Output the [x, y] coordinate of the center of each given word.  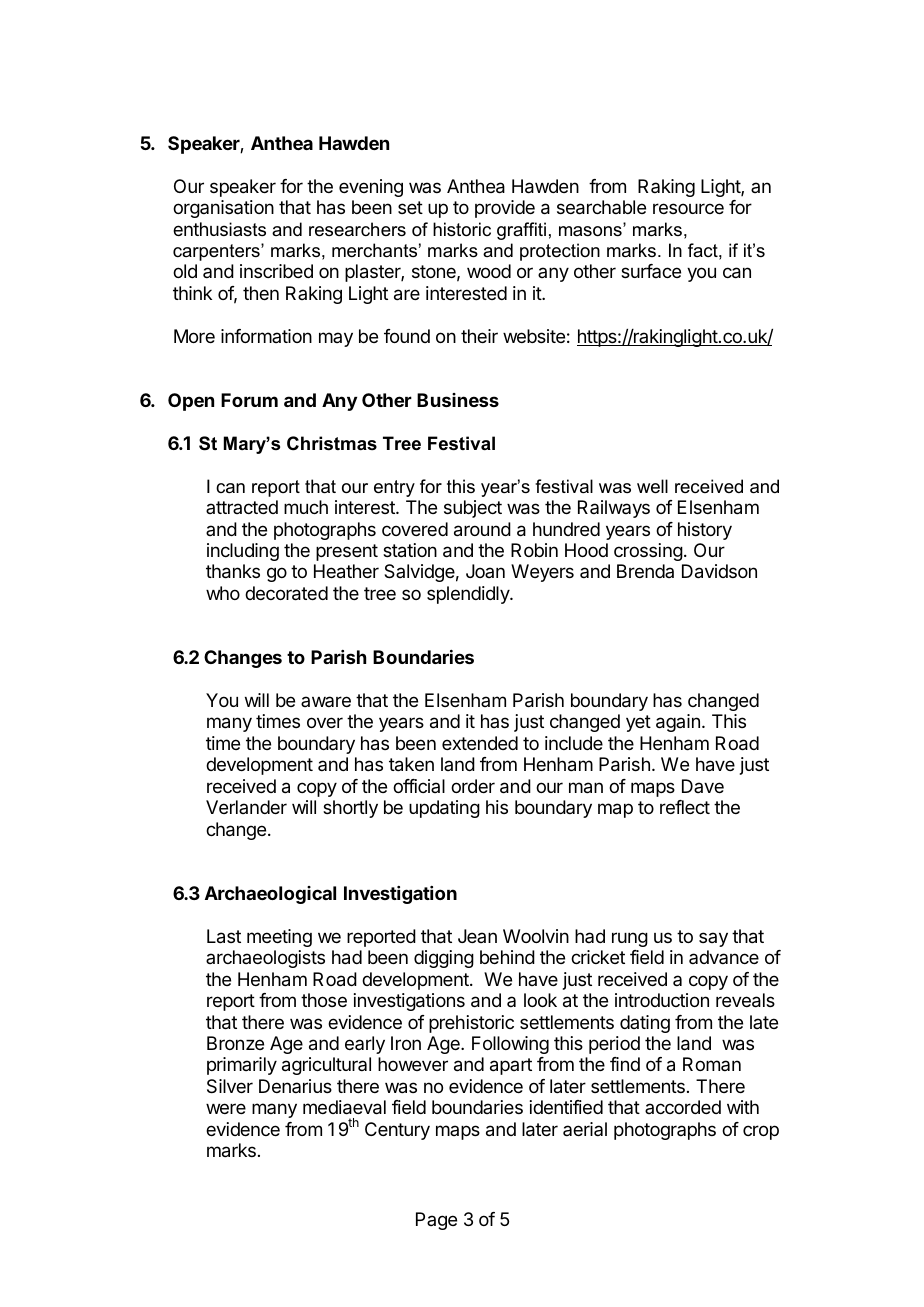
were [226, 1108]
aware [326, 701]
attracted [242, 507]
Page [436, 1221]
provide [505, 209]
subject [473, 509]
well [652, 486]
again [678, 723]
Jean [477, 936]
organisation [223, 209]
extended [480, 743]
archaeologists [265, 959]
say [713, 939]
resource [688, 208]
